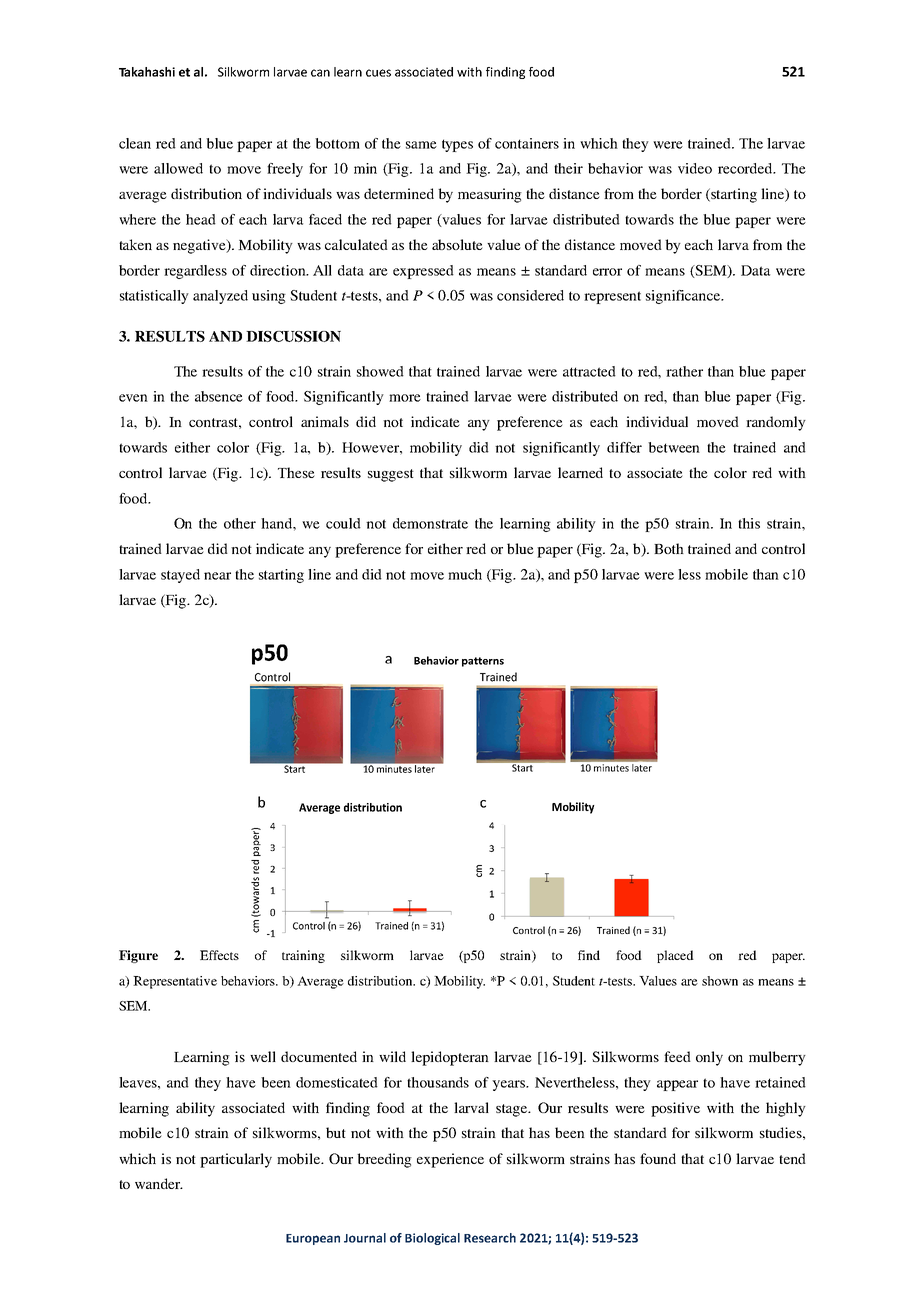 This screenshot has width=924, height=1308. Describe the element at coordinates (219, 955) in the screenshot. I see `Effects` at that location.
